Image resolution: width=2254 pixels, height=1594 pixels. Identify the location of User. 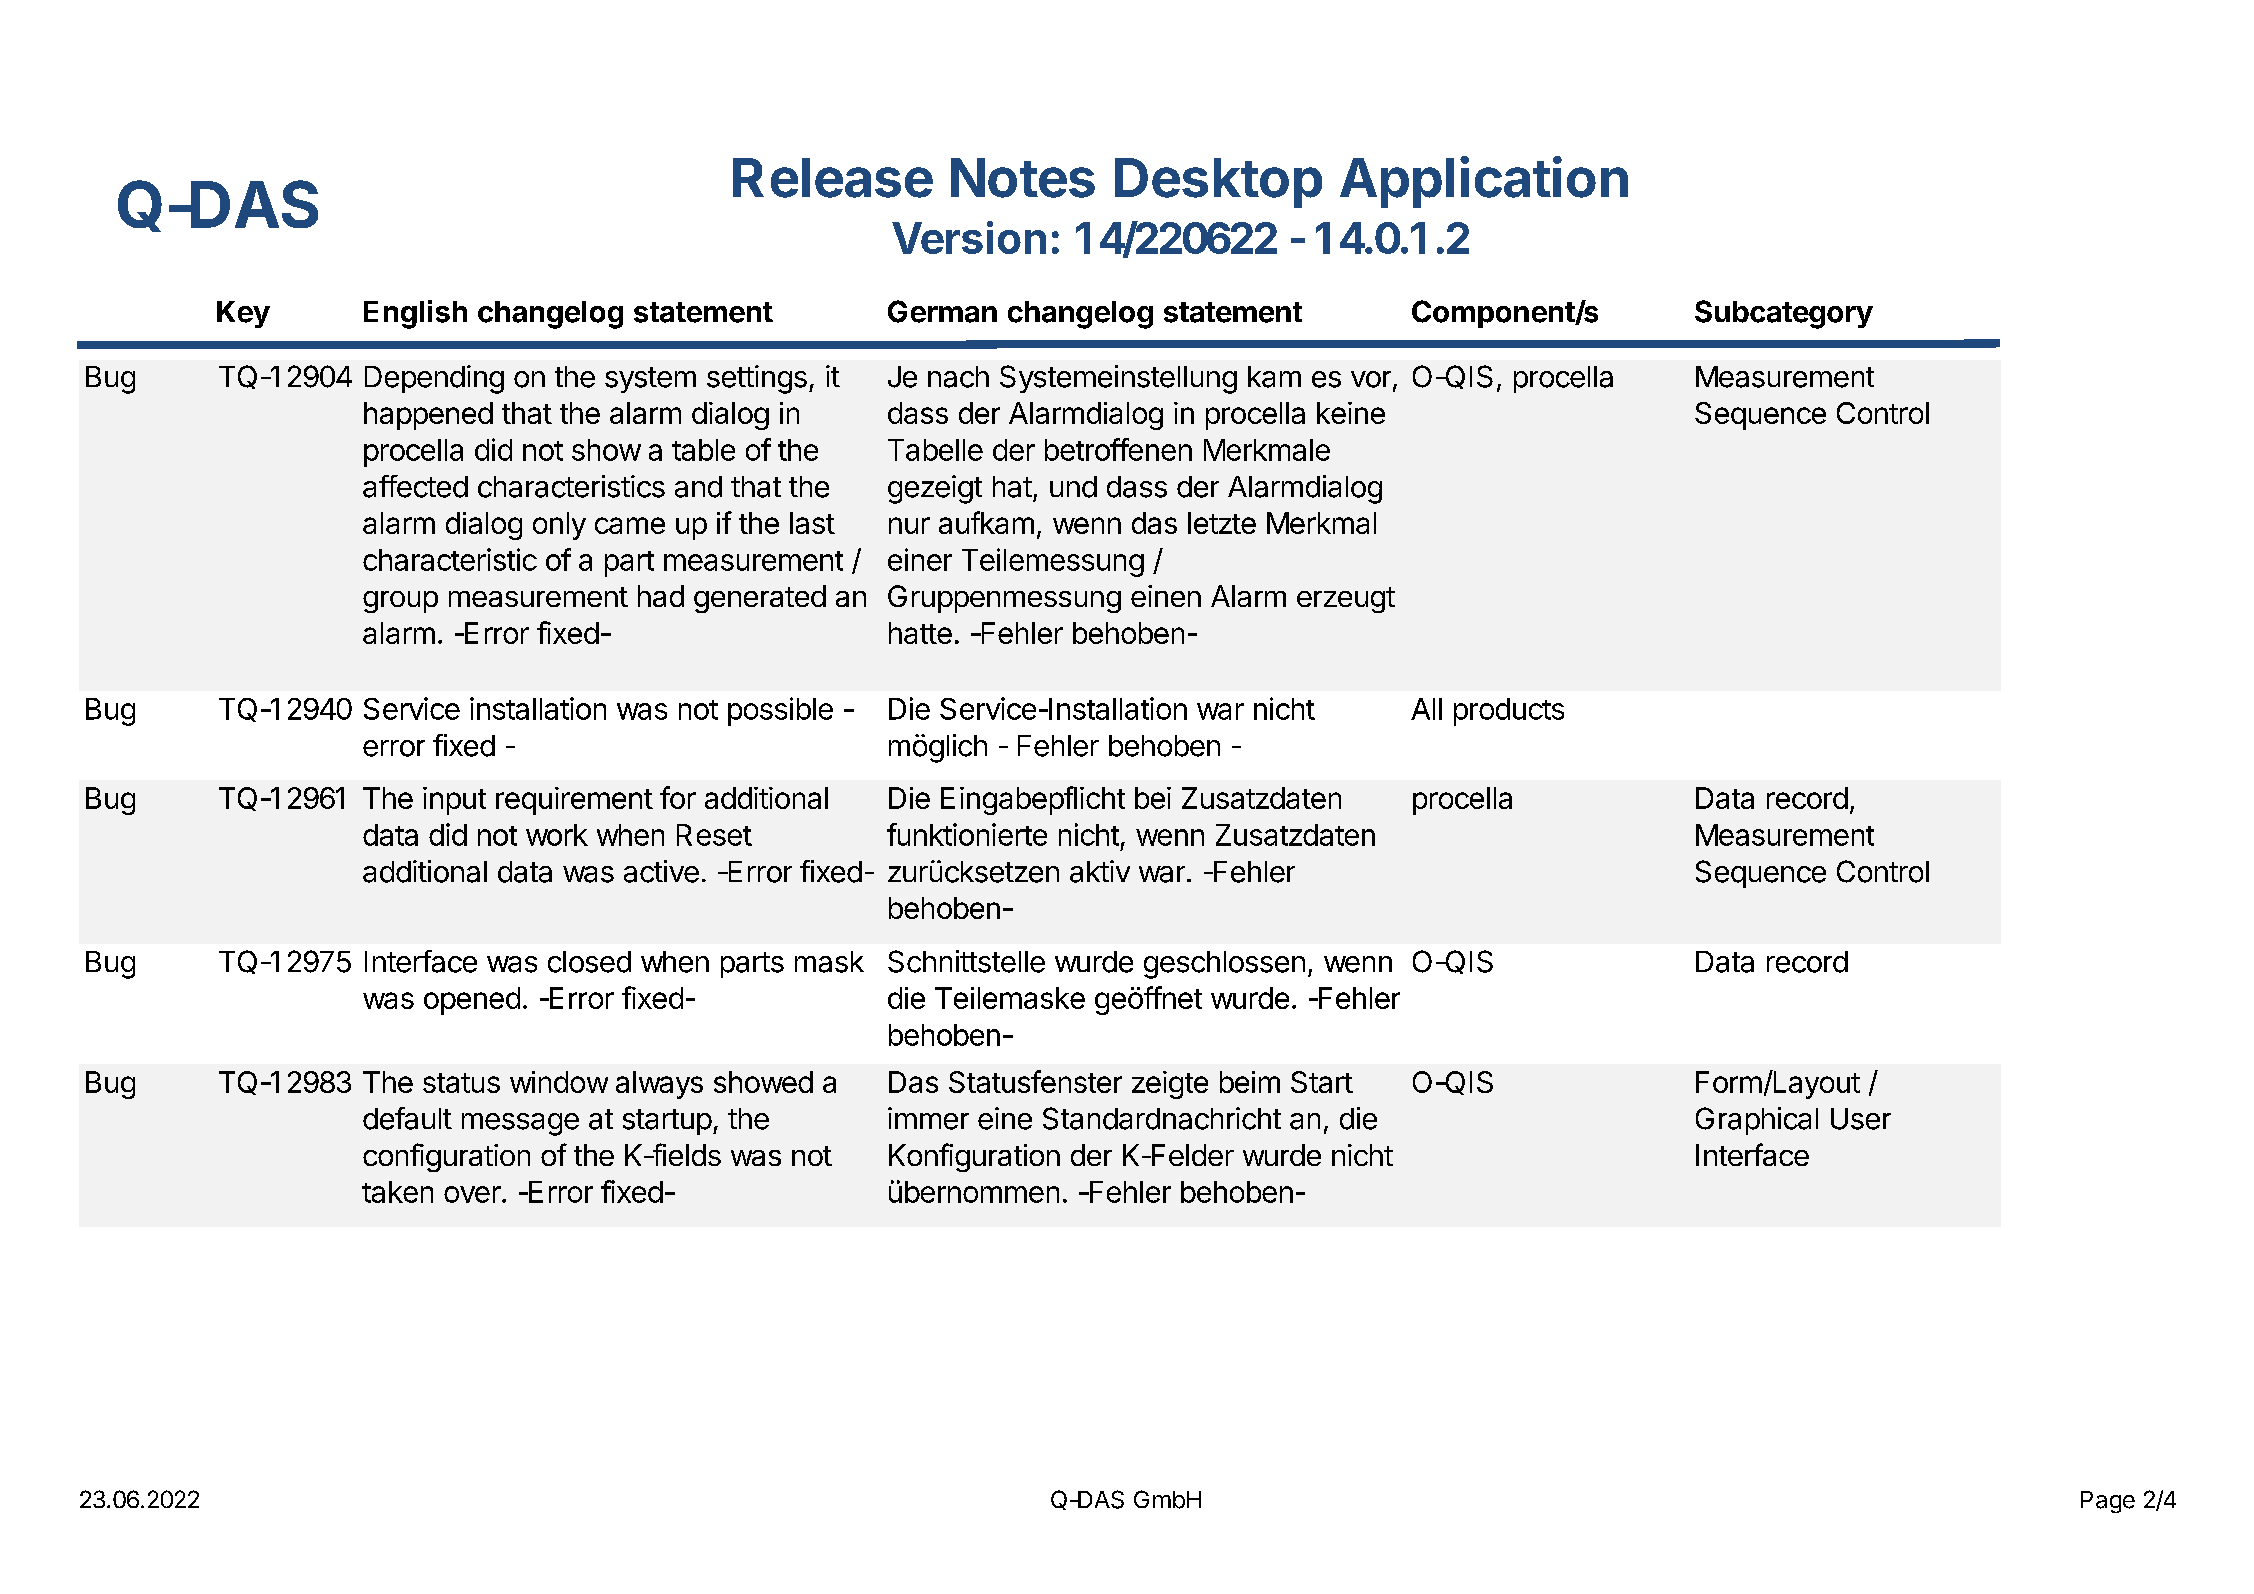
(1861, 1119).
